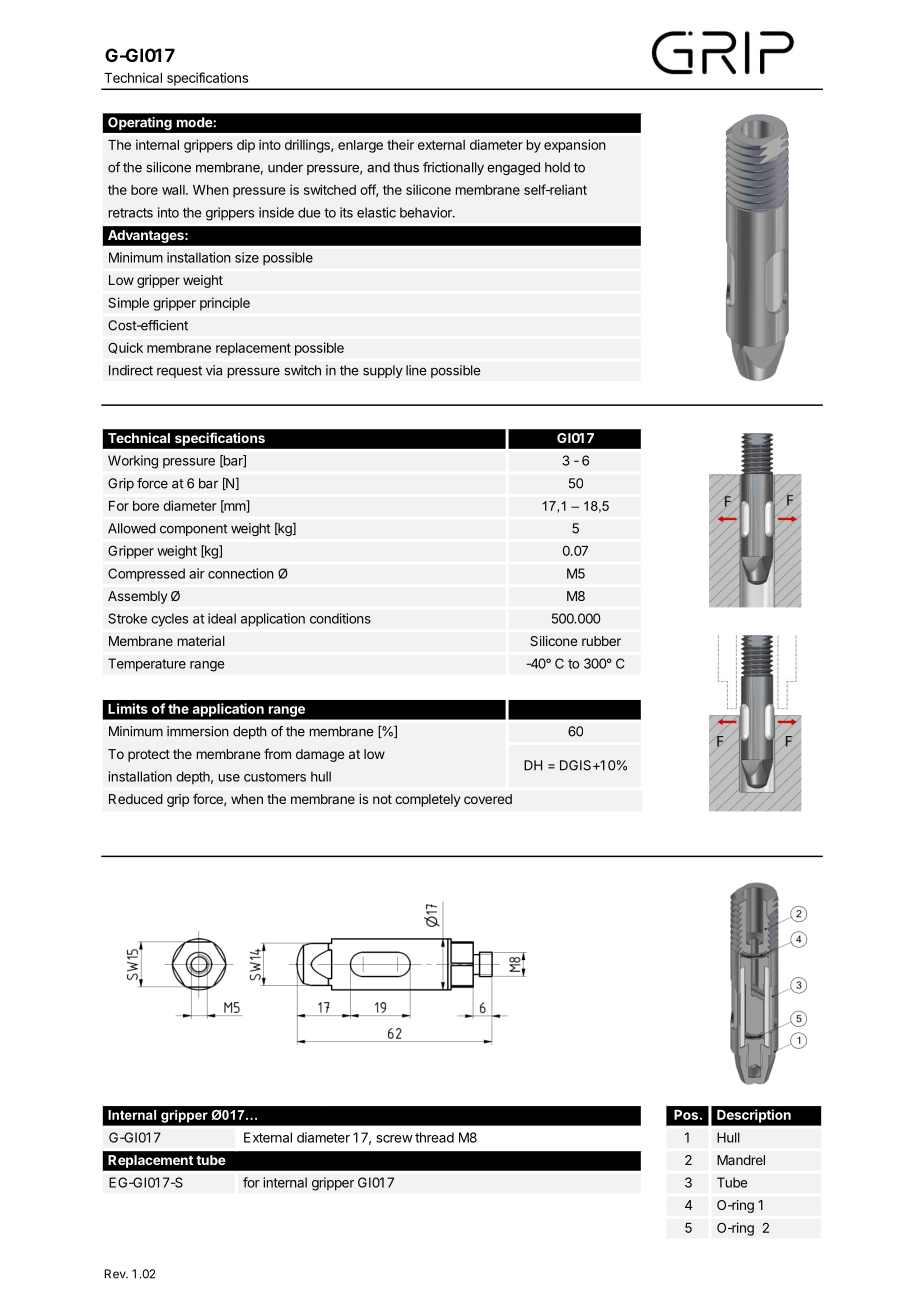  I want to click on Rev, so click(116, 1274).
